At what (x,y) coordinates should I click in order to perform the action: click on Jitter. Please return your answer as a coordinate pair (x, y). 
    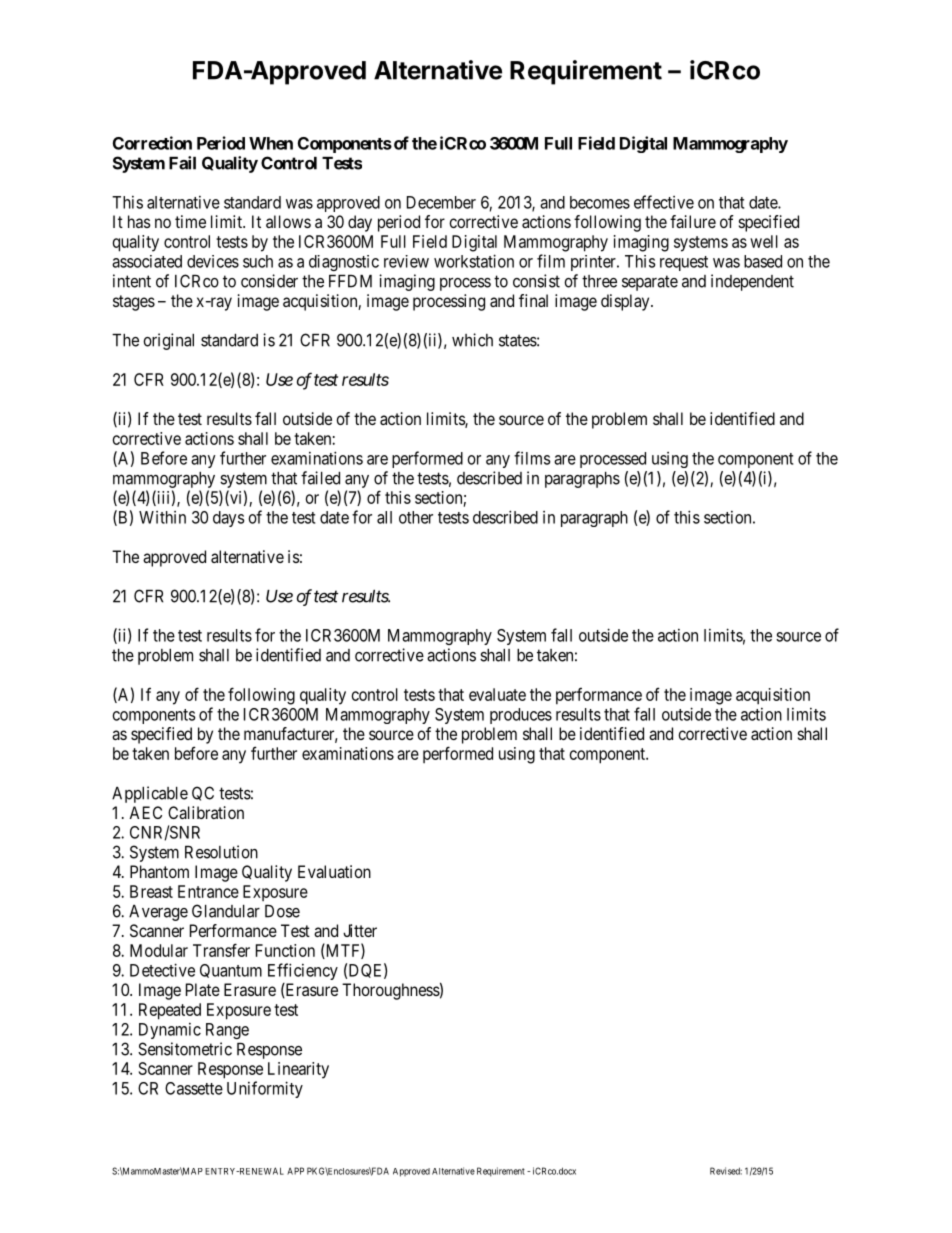
    Looking at the image, I should click on (360, 930).
